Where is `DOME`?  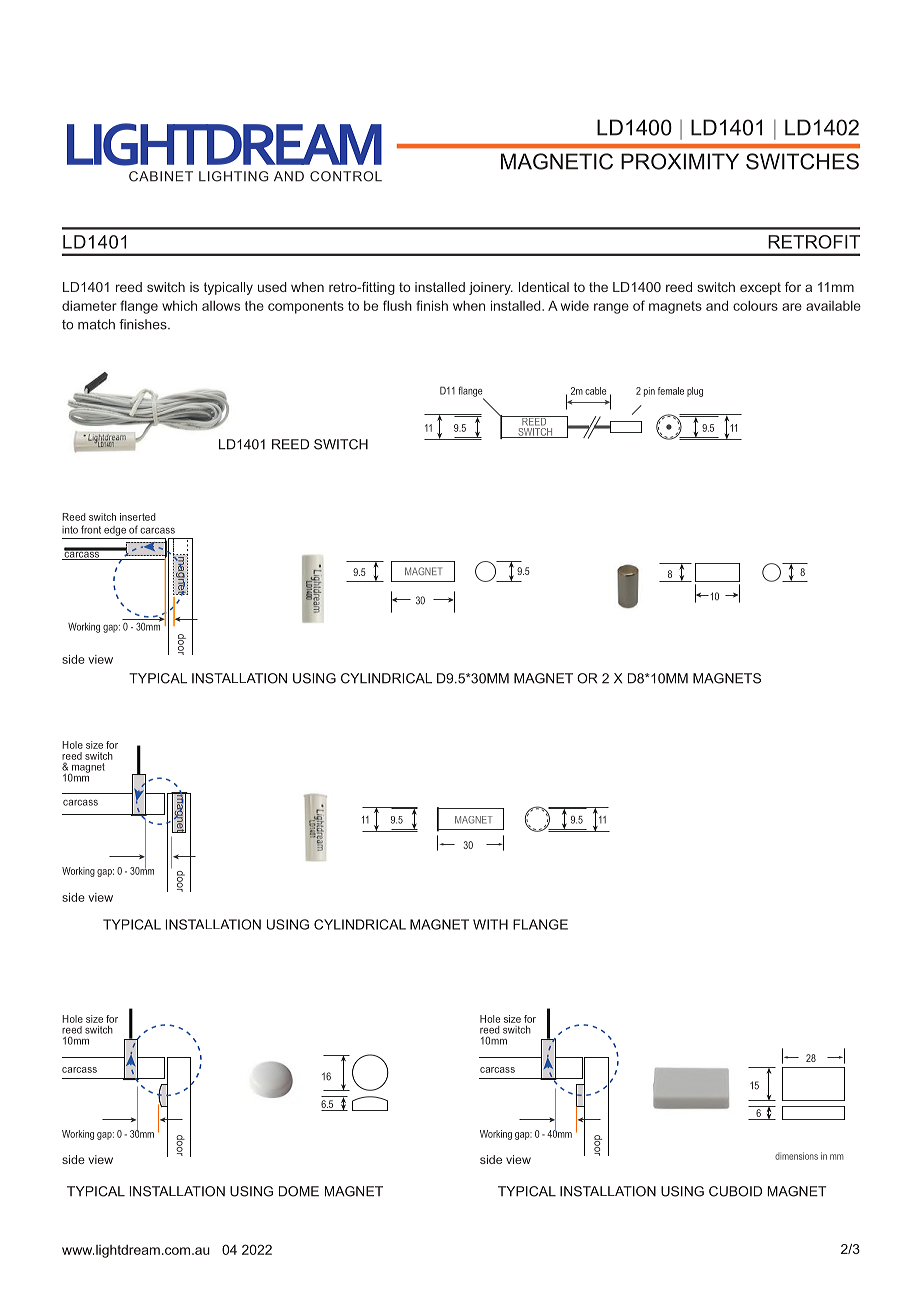 DOME is located at coordinates (299, 1191).
